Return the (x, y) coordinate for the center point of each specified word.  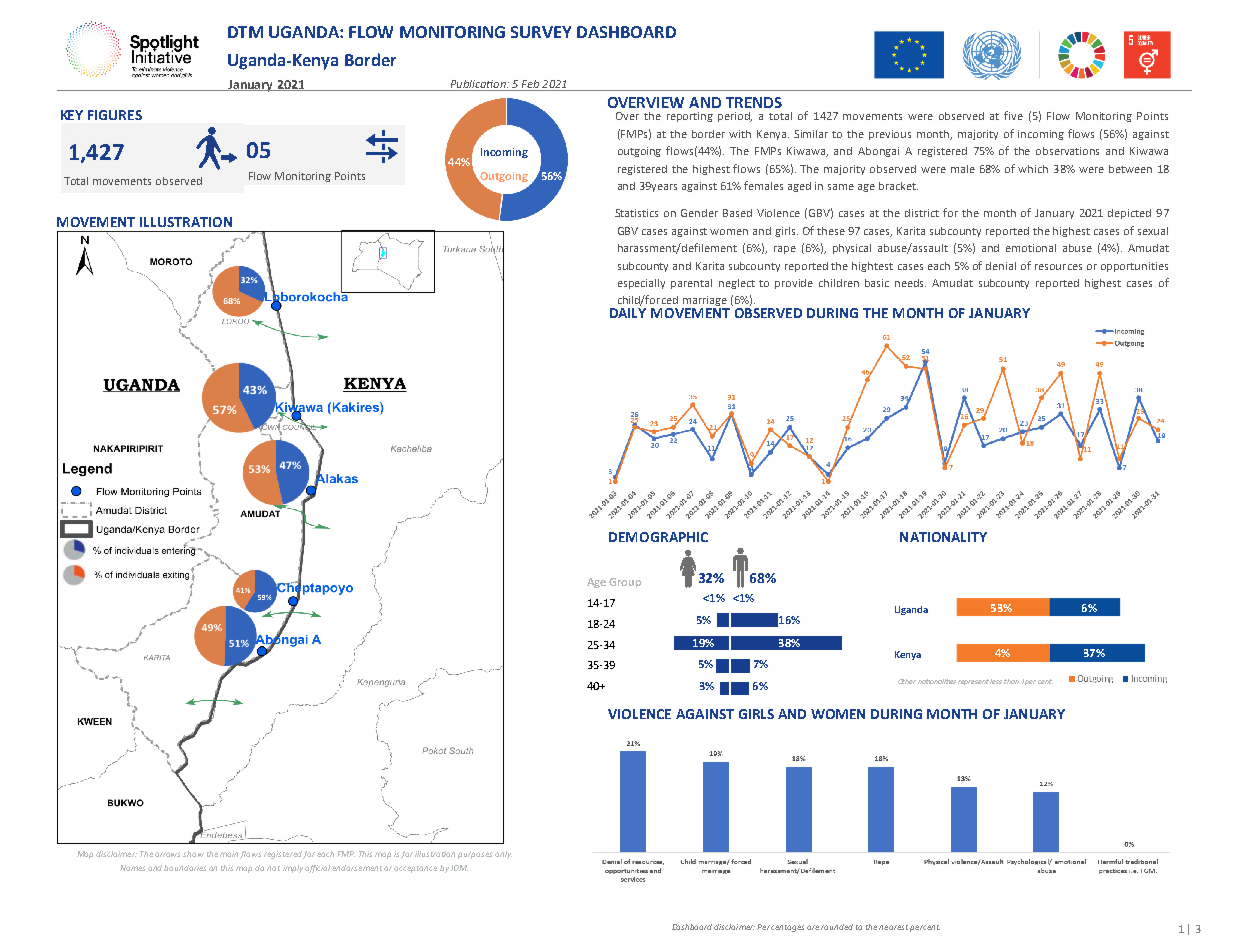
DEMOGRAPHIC (658, 537)
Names (132, 868)
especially (641, 284)
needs (910, 283)
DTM (245, 32)
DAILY (628, 311)
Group (625, 583)
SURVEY (541, 32)
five (1013, 115)
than (1011, 681)
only (503, 855)
